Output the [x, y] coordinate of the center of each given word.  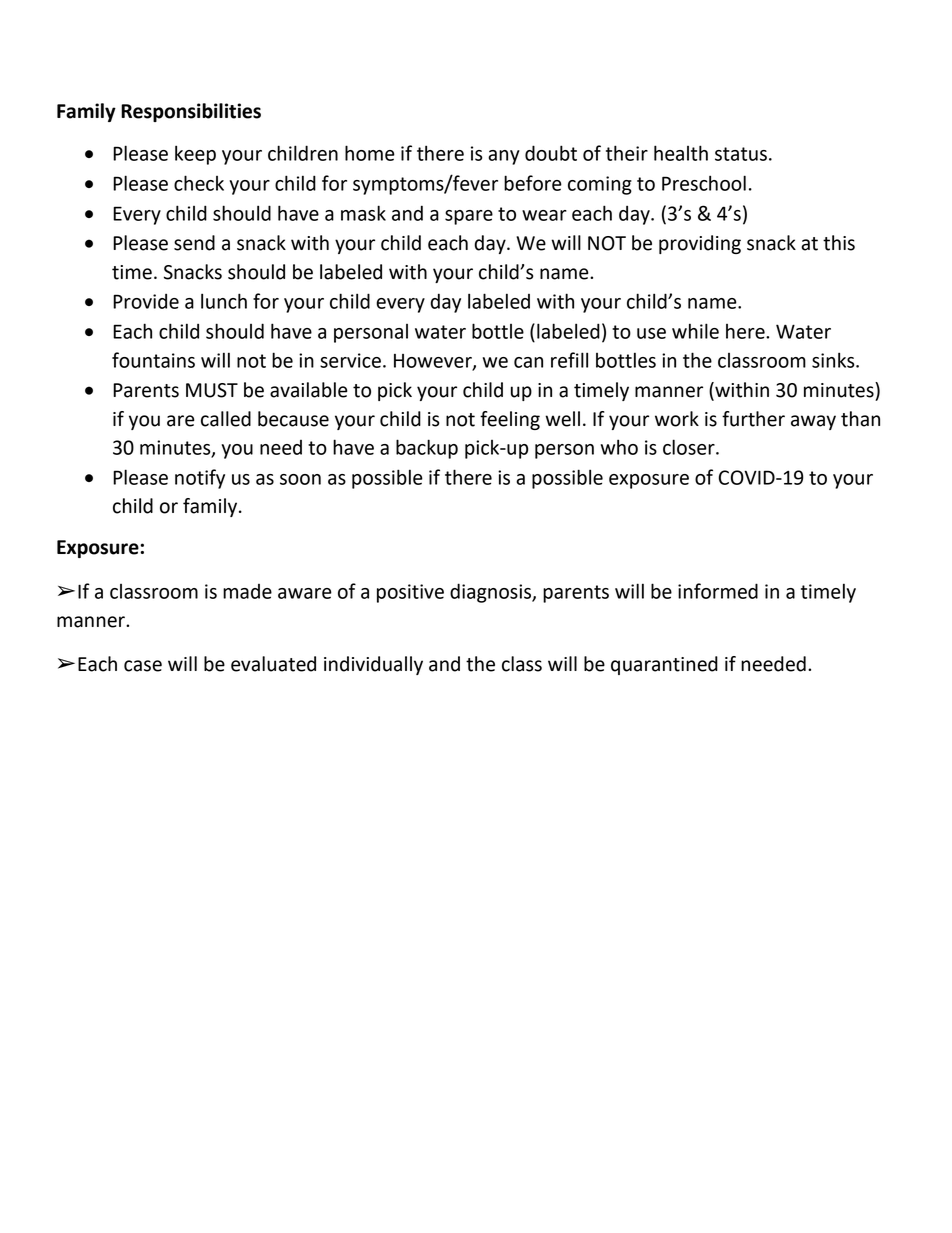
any [504, 157]
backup [427, 449]
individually [373, 665]
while [695, 331]
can [528, 362]
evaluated [273, 664]
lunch [224, 301]
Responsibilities [191, 112]
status [741, 154]
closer [690, 447]
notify [200, 479]
